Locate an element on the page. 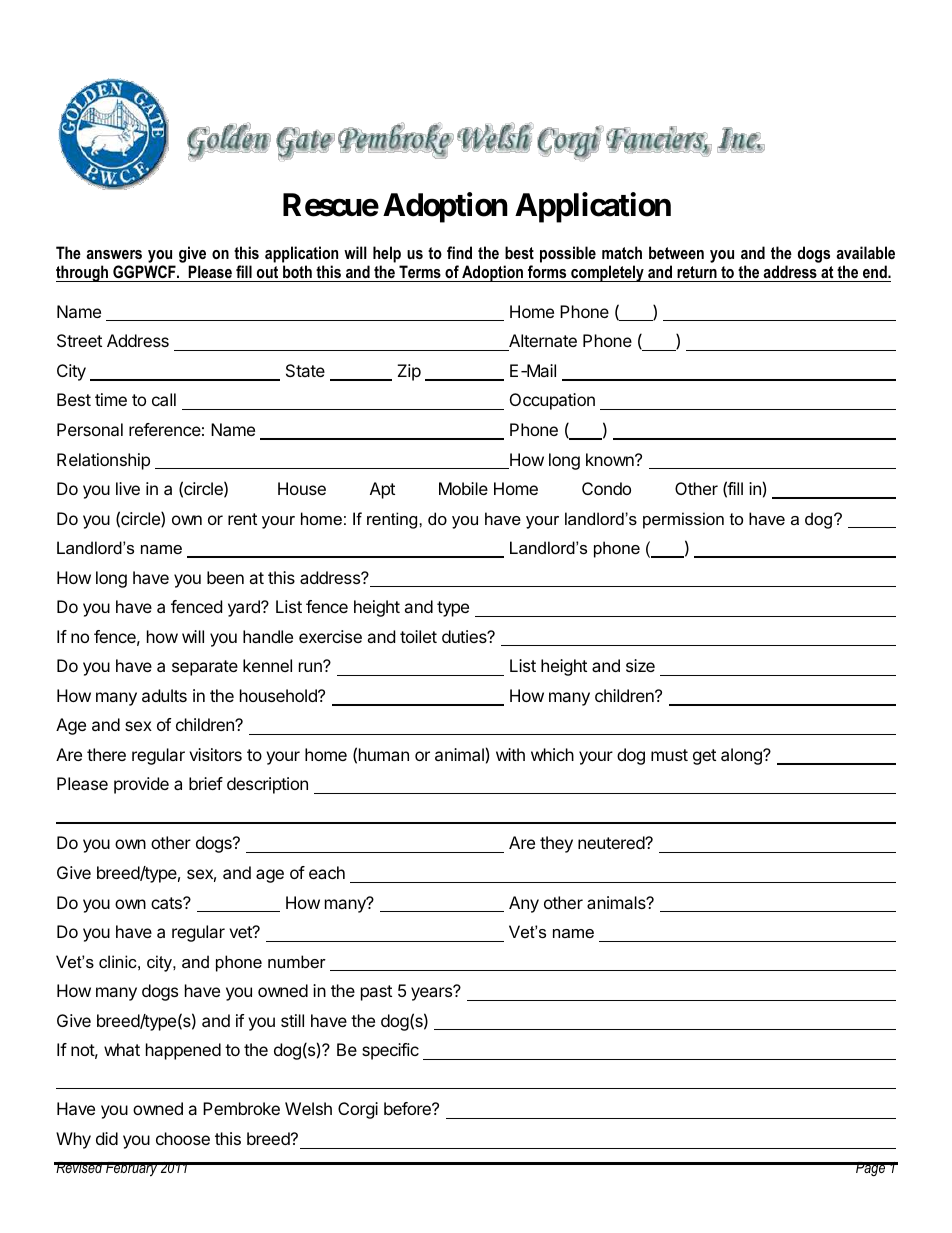 Image resolution: width=952 pixels, height=1233 pixels. choose is located at coordinates (183, 1138).
